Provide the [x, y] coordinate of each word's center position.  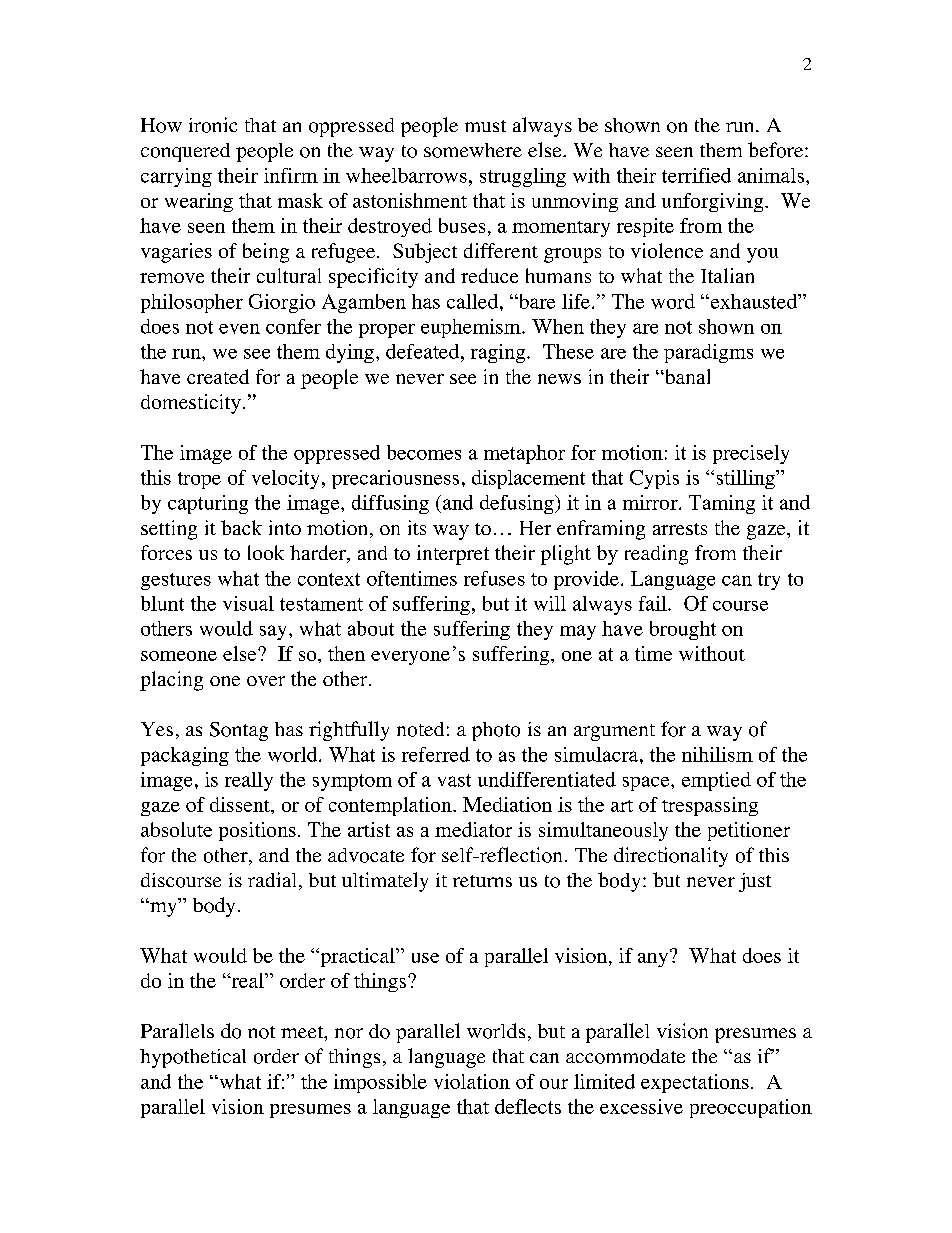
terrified [696, 175]
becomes [424, 452]
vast [454, 780]
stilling [747, 479]
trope [199, 480]
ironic [213, 125]
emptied [716, 781]
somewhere [473, 150]
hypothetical [193, 1058]
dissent [241, 804]
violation [472, 1081]
